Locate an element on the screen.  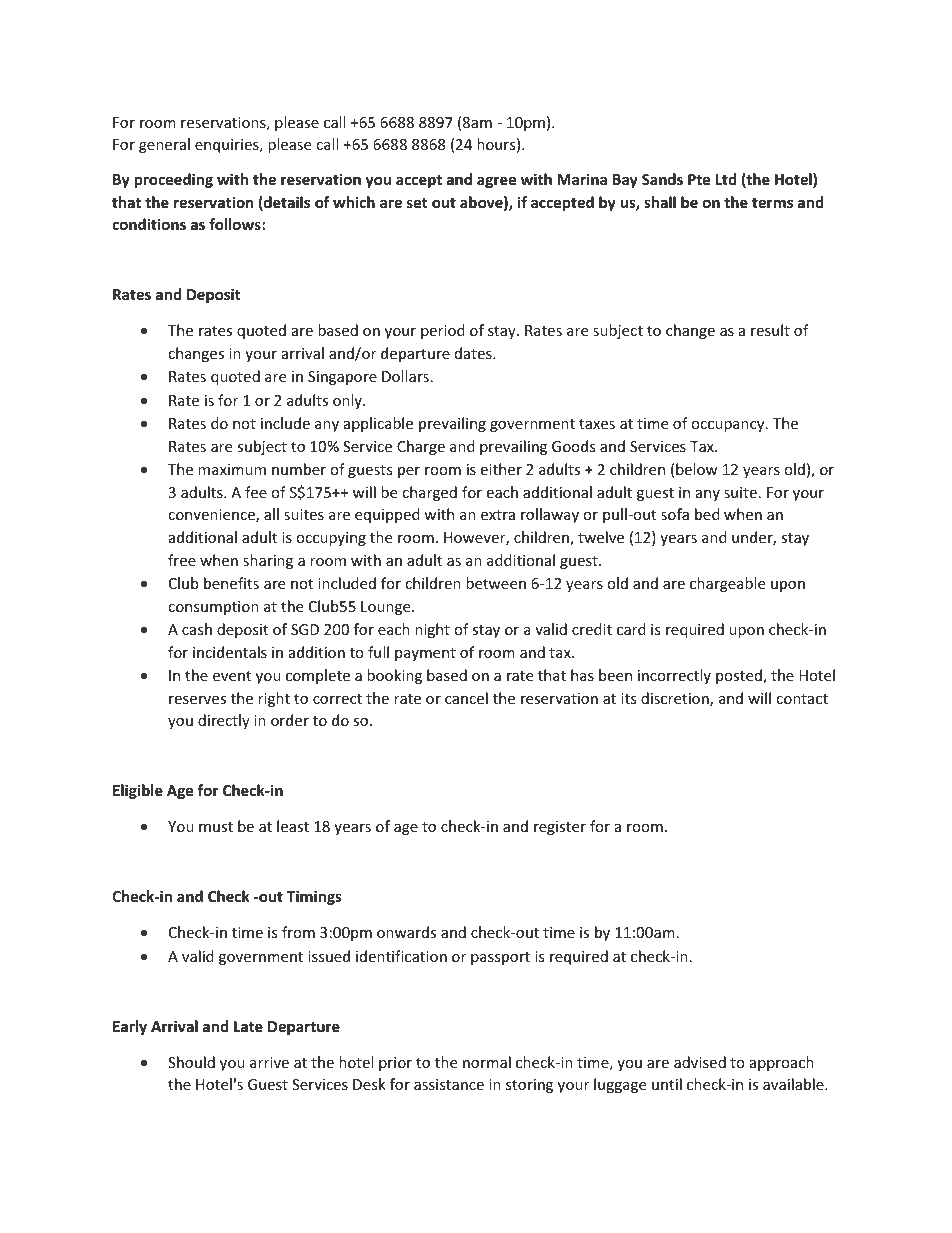
must is located at coordinates (216, 827).
